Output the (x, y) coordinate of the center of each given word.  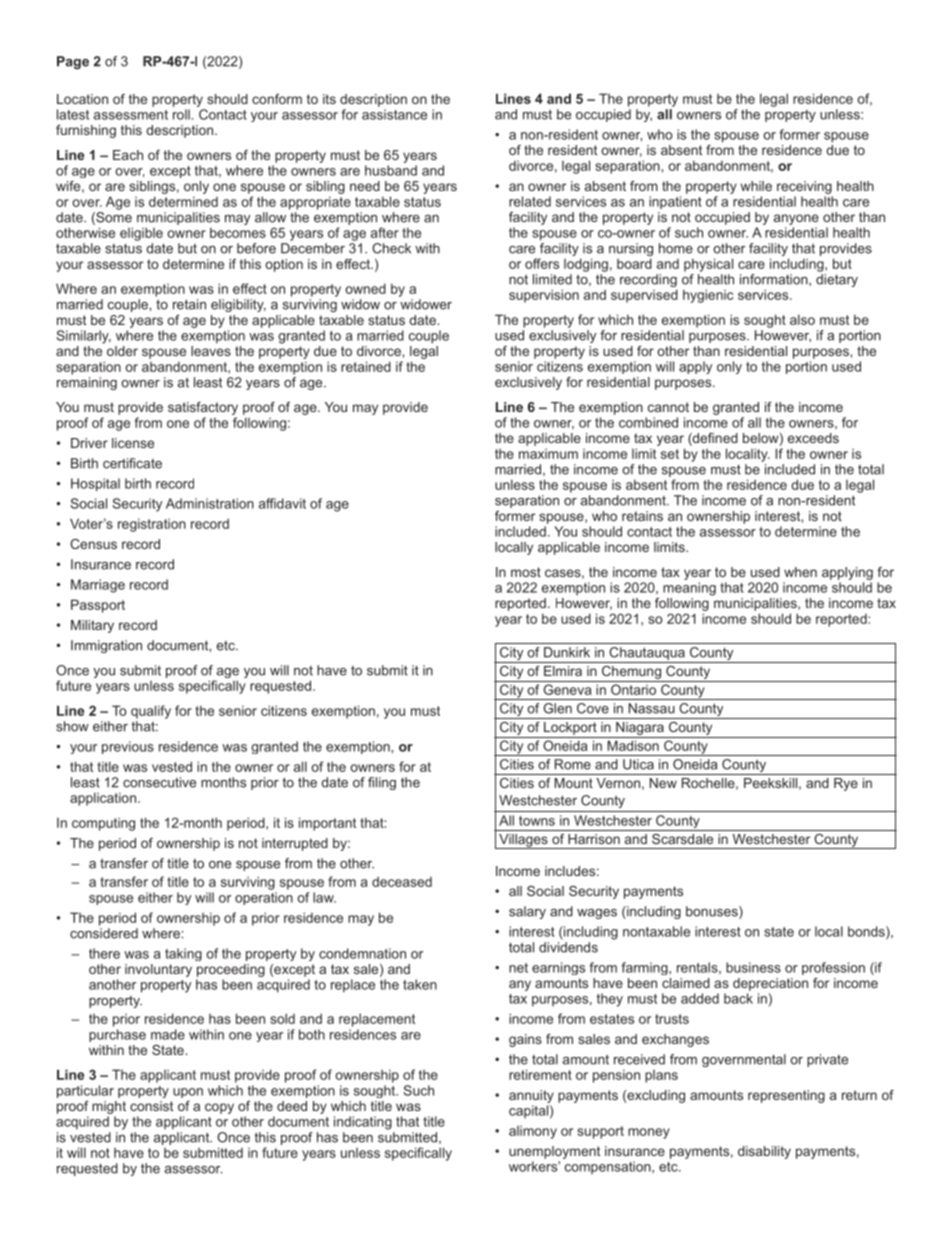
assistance (394, 114)
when (800, 572)
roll (181, 114)
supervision (544, 296)
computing (103, 824)
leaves (211, 349)
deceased (402, 881)
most (526, 572)
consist (151, 1106)
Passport (98, 606)
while (756, 186)
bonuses (713, 912)
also (802, 319)
